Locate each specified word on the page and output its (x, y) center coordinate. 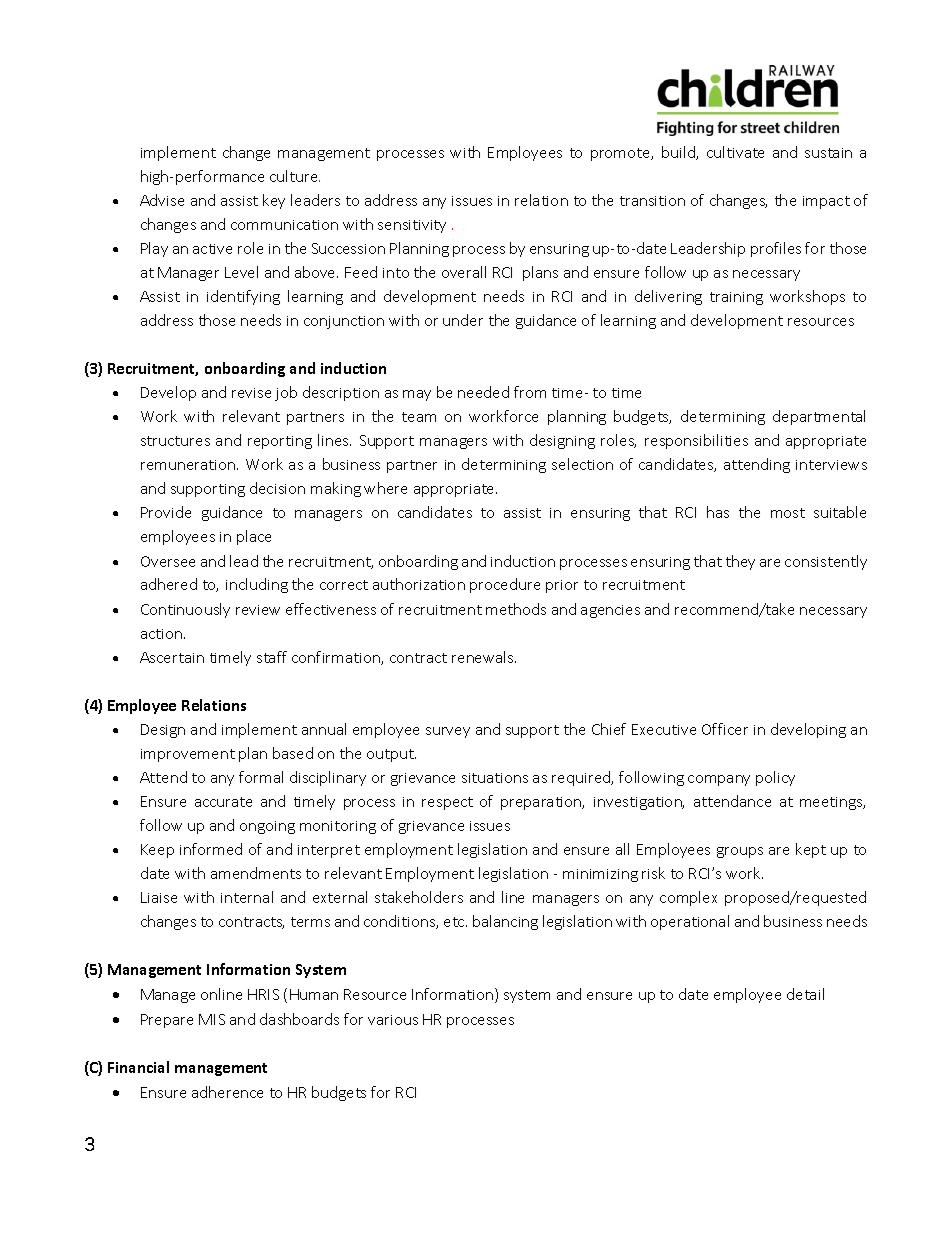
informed (211, 849)
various (393, 1020)
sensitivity (412, 226)
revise (251, 393)
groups (740, 852)
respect (447, 803)
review (258, 610)
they (740, 562)
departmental (819, 417)
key (274, 201)
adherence (227, 1092)
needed (483, 392)
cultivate (735, 152)
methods (516, 609)
